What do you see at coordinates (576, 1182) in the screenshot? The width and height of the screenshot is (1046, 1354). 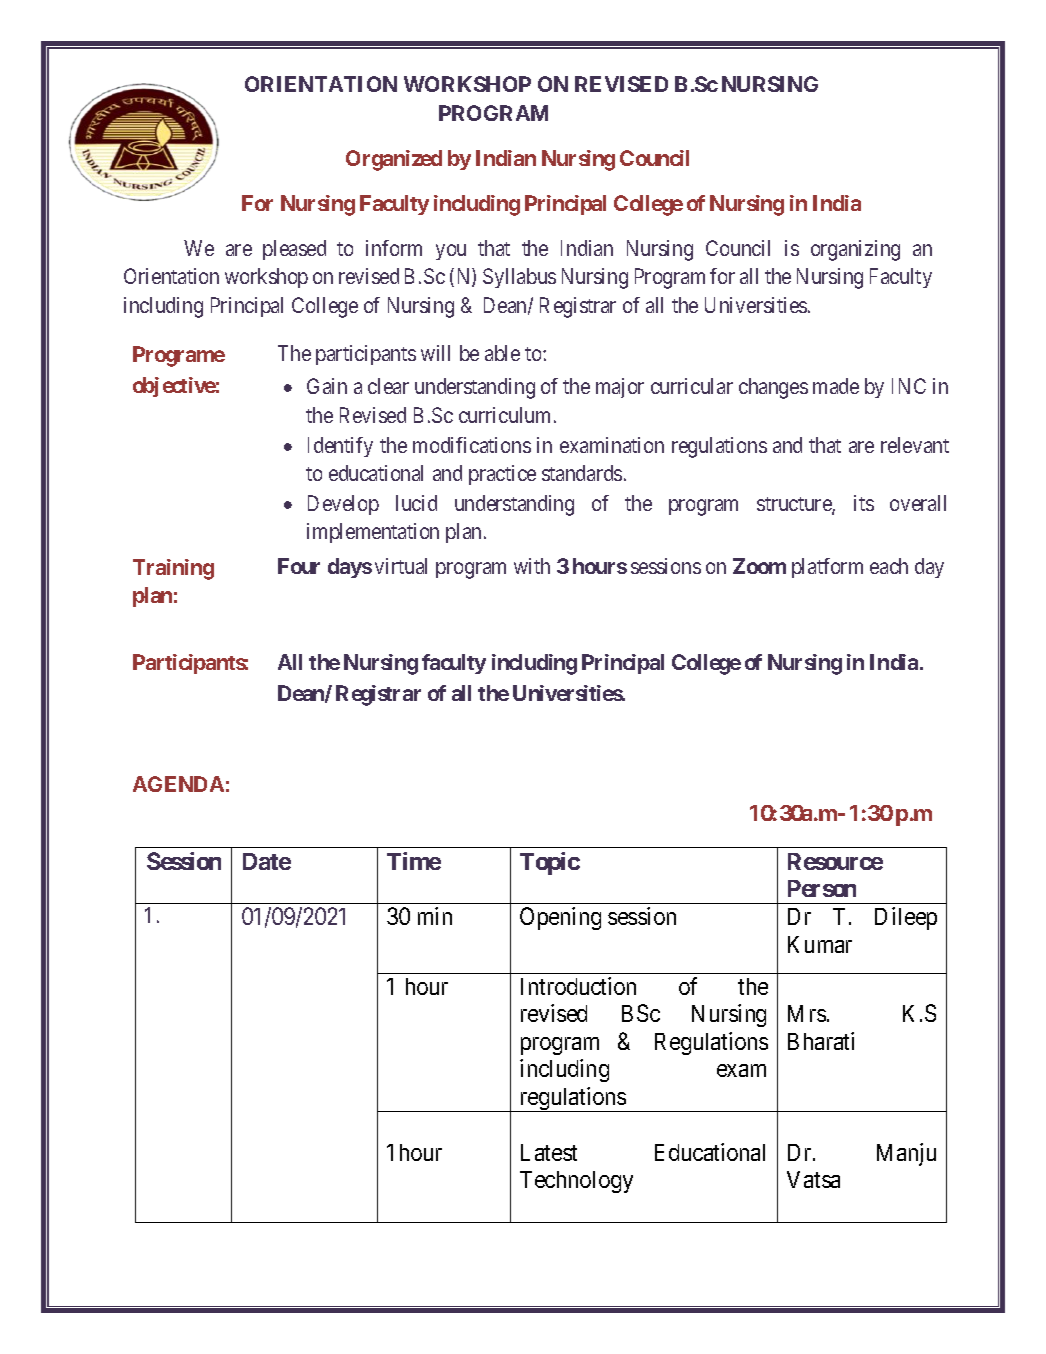 I see `Technology` at bounding box center [576, 1182].
